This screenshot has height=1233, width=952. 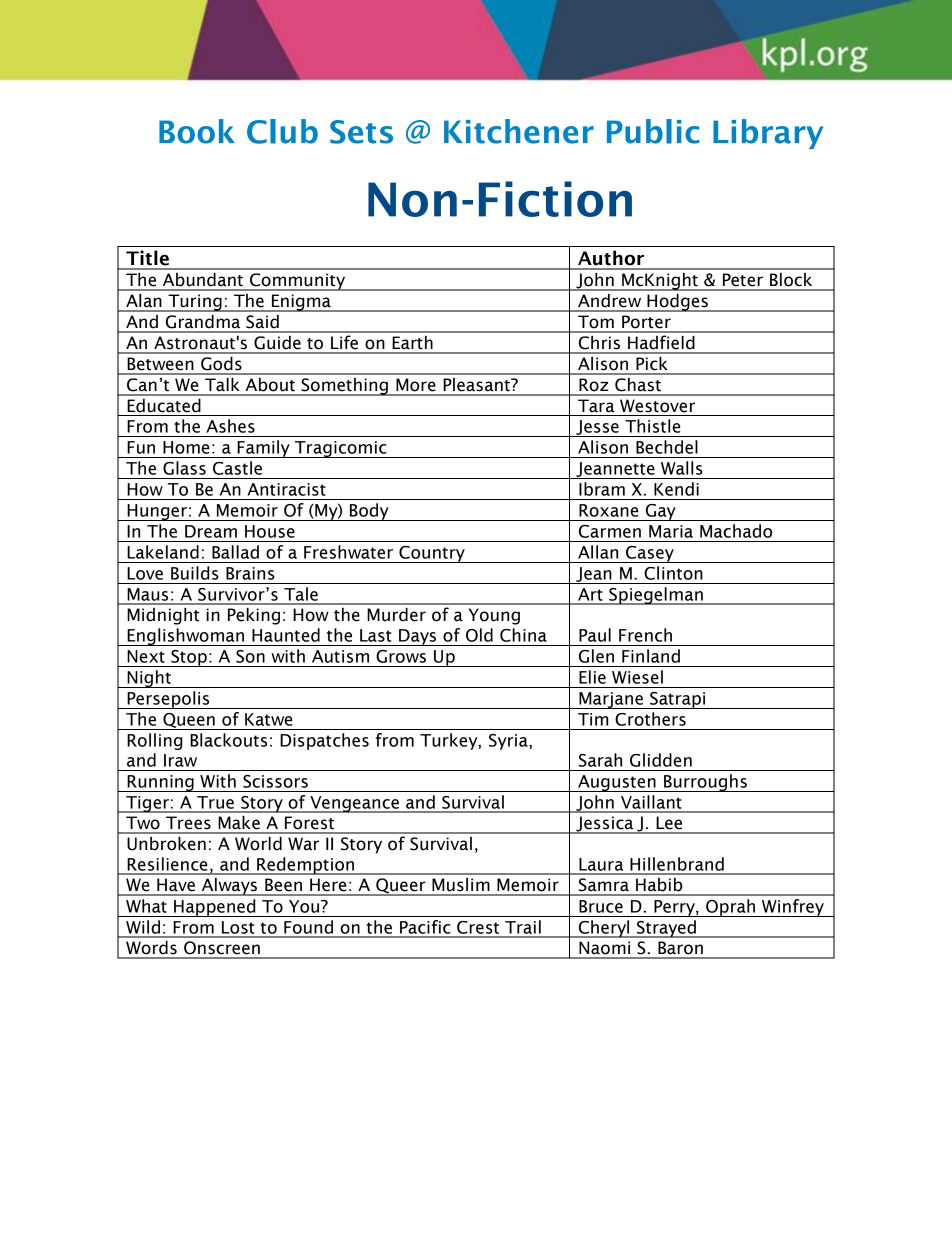 What do you see at coordinates (653, 131) in the screenshot?
I see `Public` at bounding box center [653, 131].
